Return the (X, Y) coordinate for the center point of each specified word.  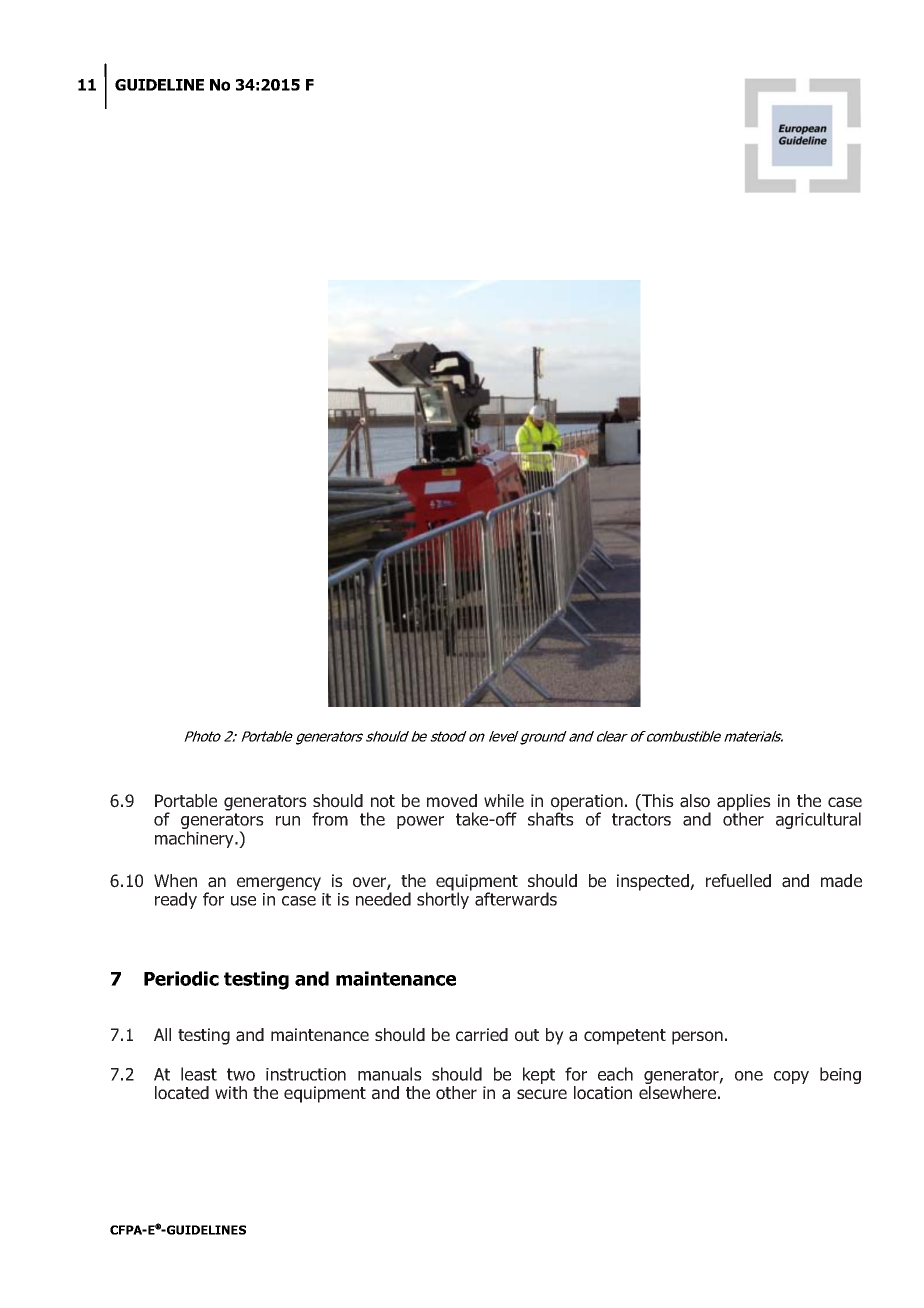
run (288, 821)
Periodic (181, 978)
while (504, 800)
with (231, 1092)
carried (482, 1035)
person (697, 1038)
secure (542, 1094)
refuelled (738, 881)
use (243, 901)
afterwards (516, 899)
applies (744, 803)
